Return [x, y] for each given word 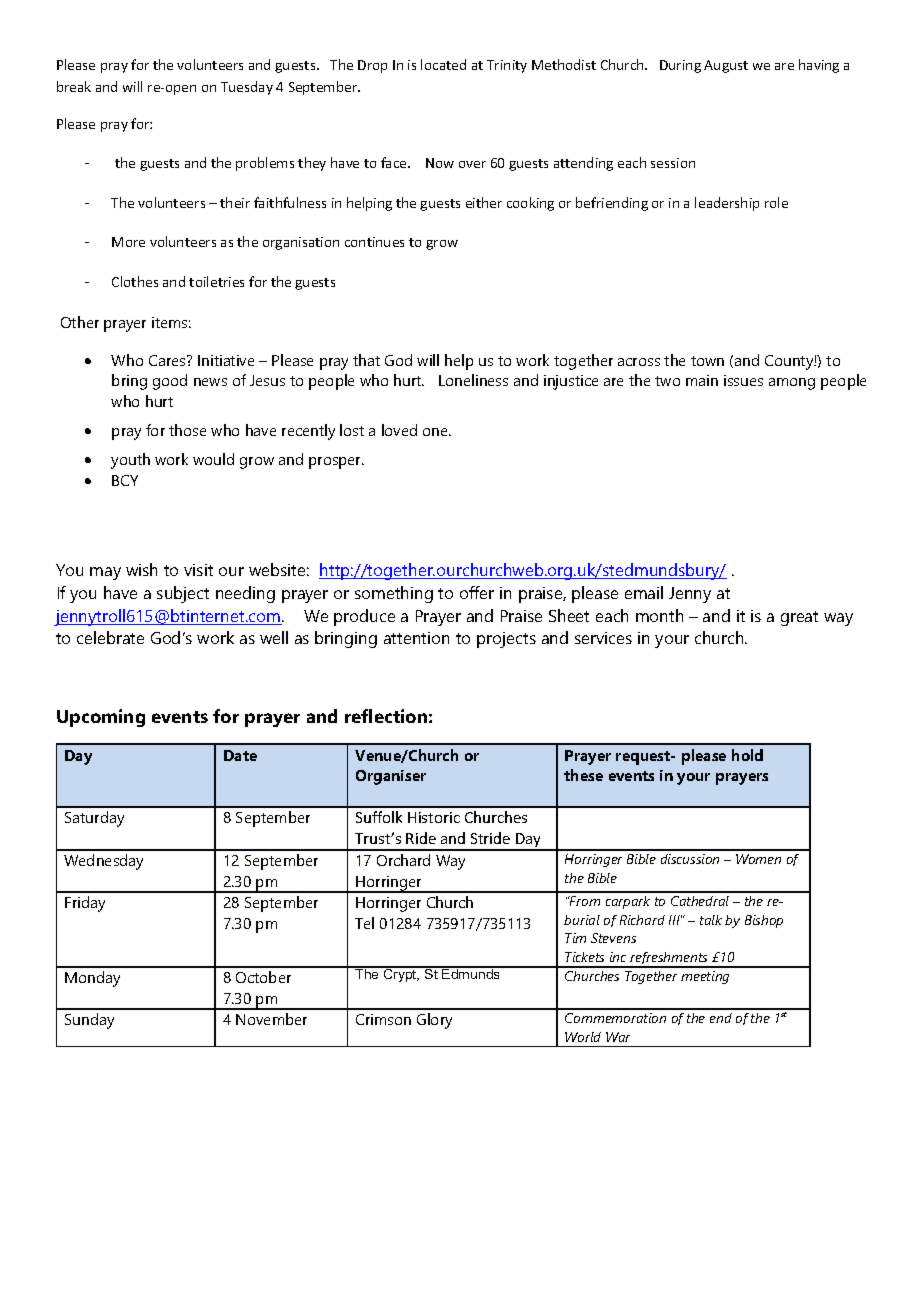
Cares [168, 360]
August [726, 66]
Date [240, 755]
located [443, 64]
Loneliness [473, 380]
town [707, 361]
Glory [434, 1021]
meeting [705, 977]
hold [747, 755]
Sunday [89, 1021]
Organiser [391, 777]
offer [477, 592]
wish [141, 569]
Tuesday [247, 88]
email [644, 592]
